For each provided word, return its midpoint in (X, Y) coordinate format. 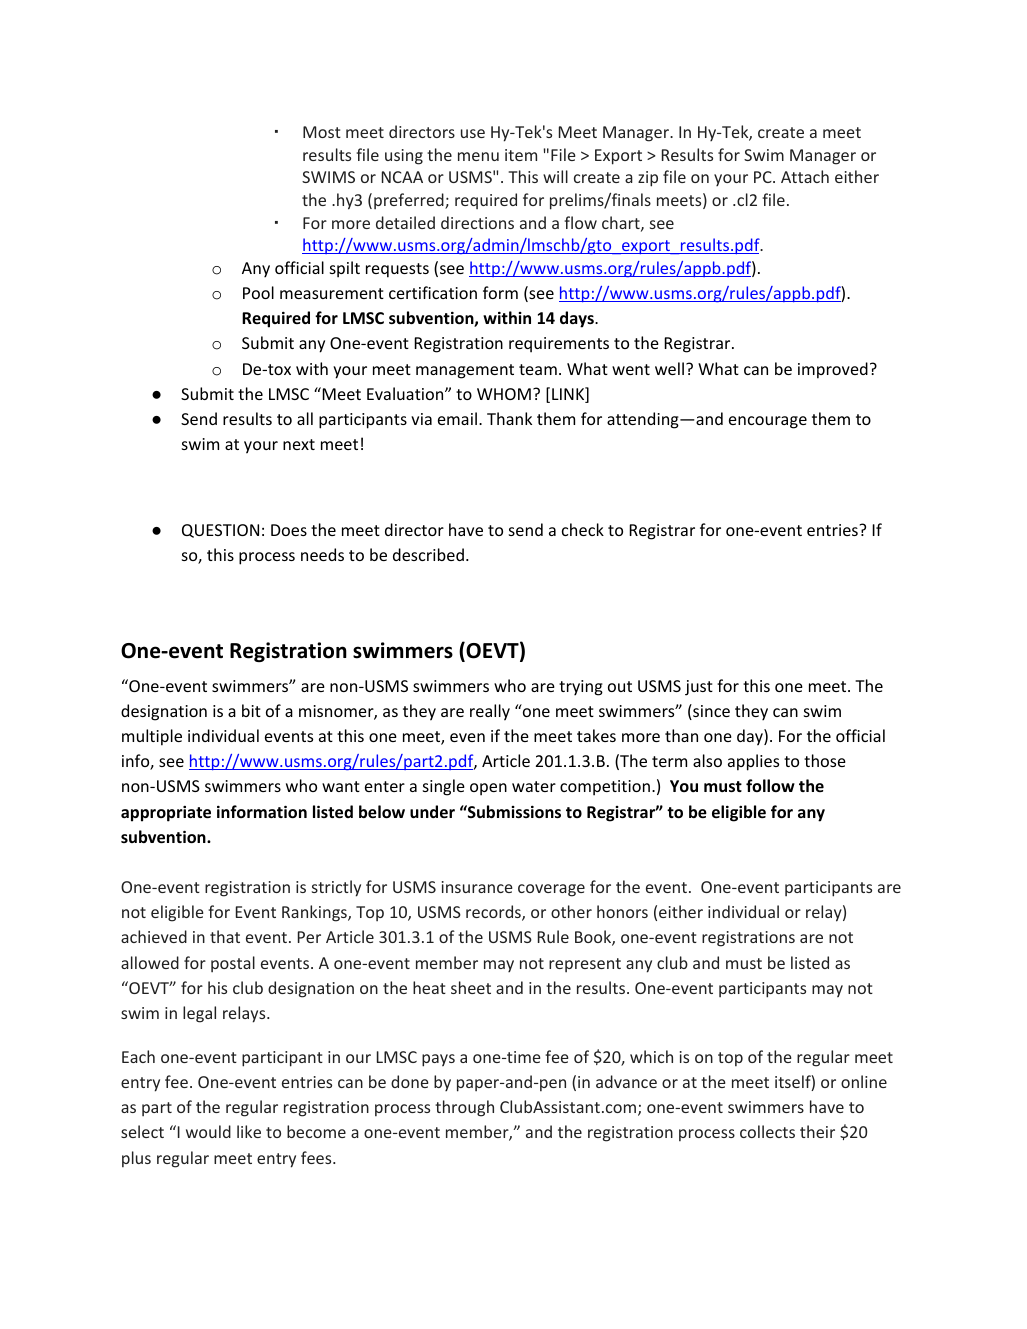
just (699, 688)
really (490, 712)
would (208, 1131)
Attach (805, 176)
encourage (768, 422)
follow (770, 785)
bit (251, 710)
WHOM (504, 394)
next (299, 444)
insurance (477, 887)
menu (478, 156)
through (464, 1108)
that (225, 936)
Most (322, 132)
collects (767, 1131)
